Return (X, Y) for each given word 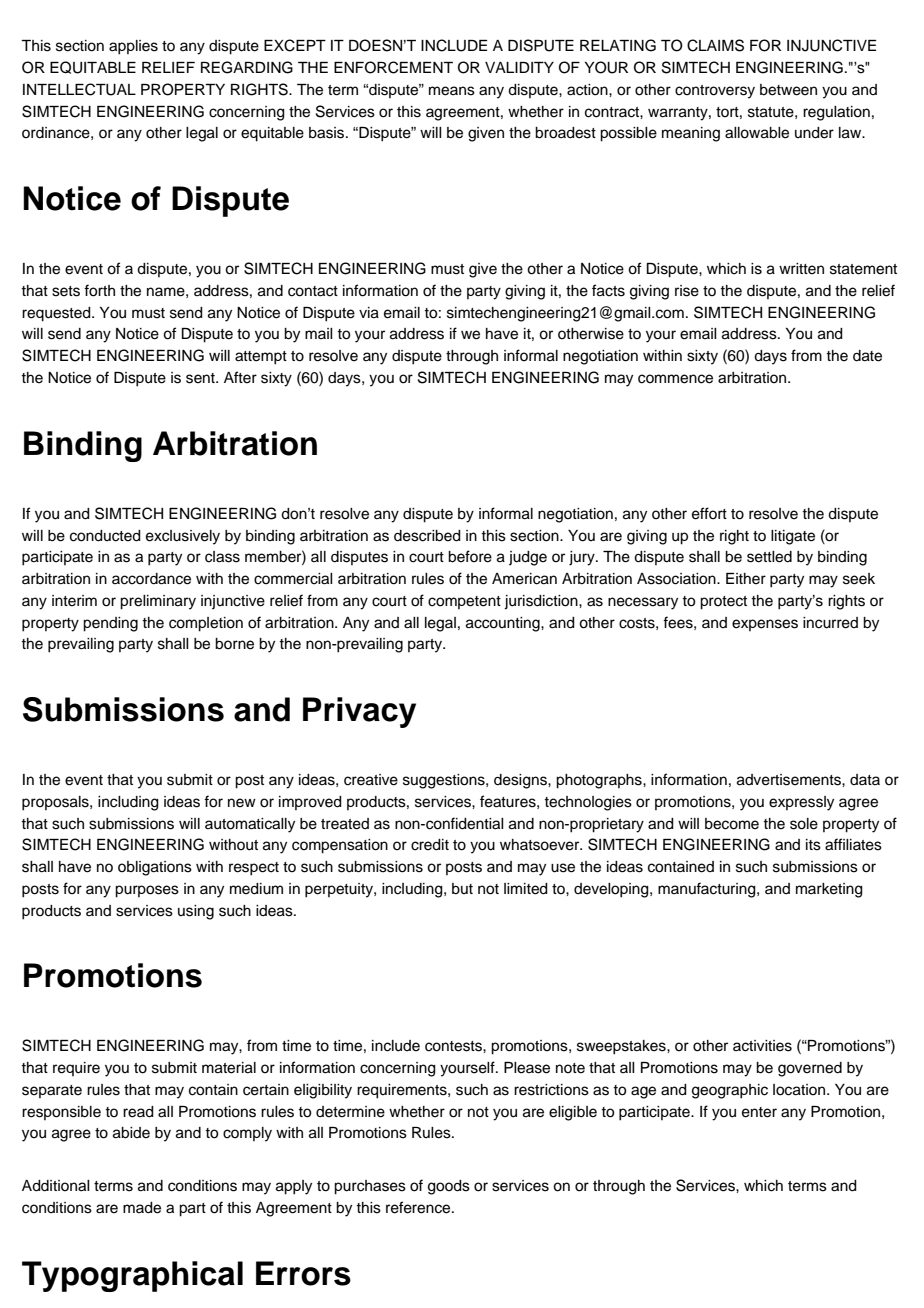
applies (133, 47)
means (452, 91)
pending (110, 624)
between (788, 90)
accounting (504, 624)
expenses (765, 625)
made (142, 1208)
